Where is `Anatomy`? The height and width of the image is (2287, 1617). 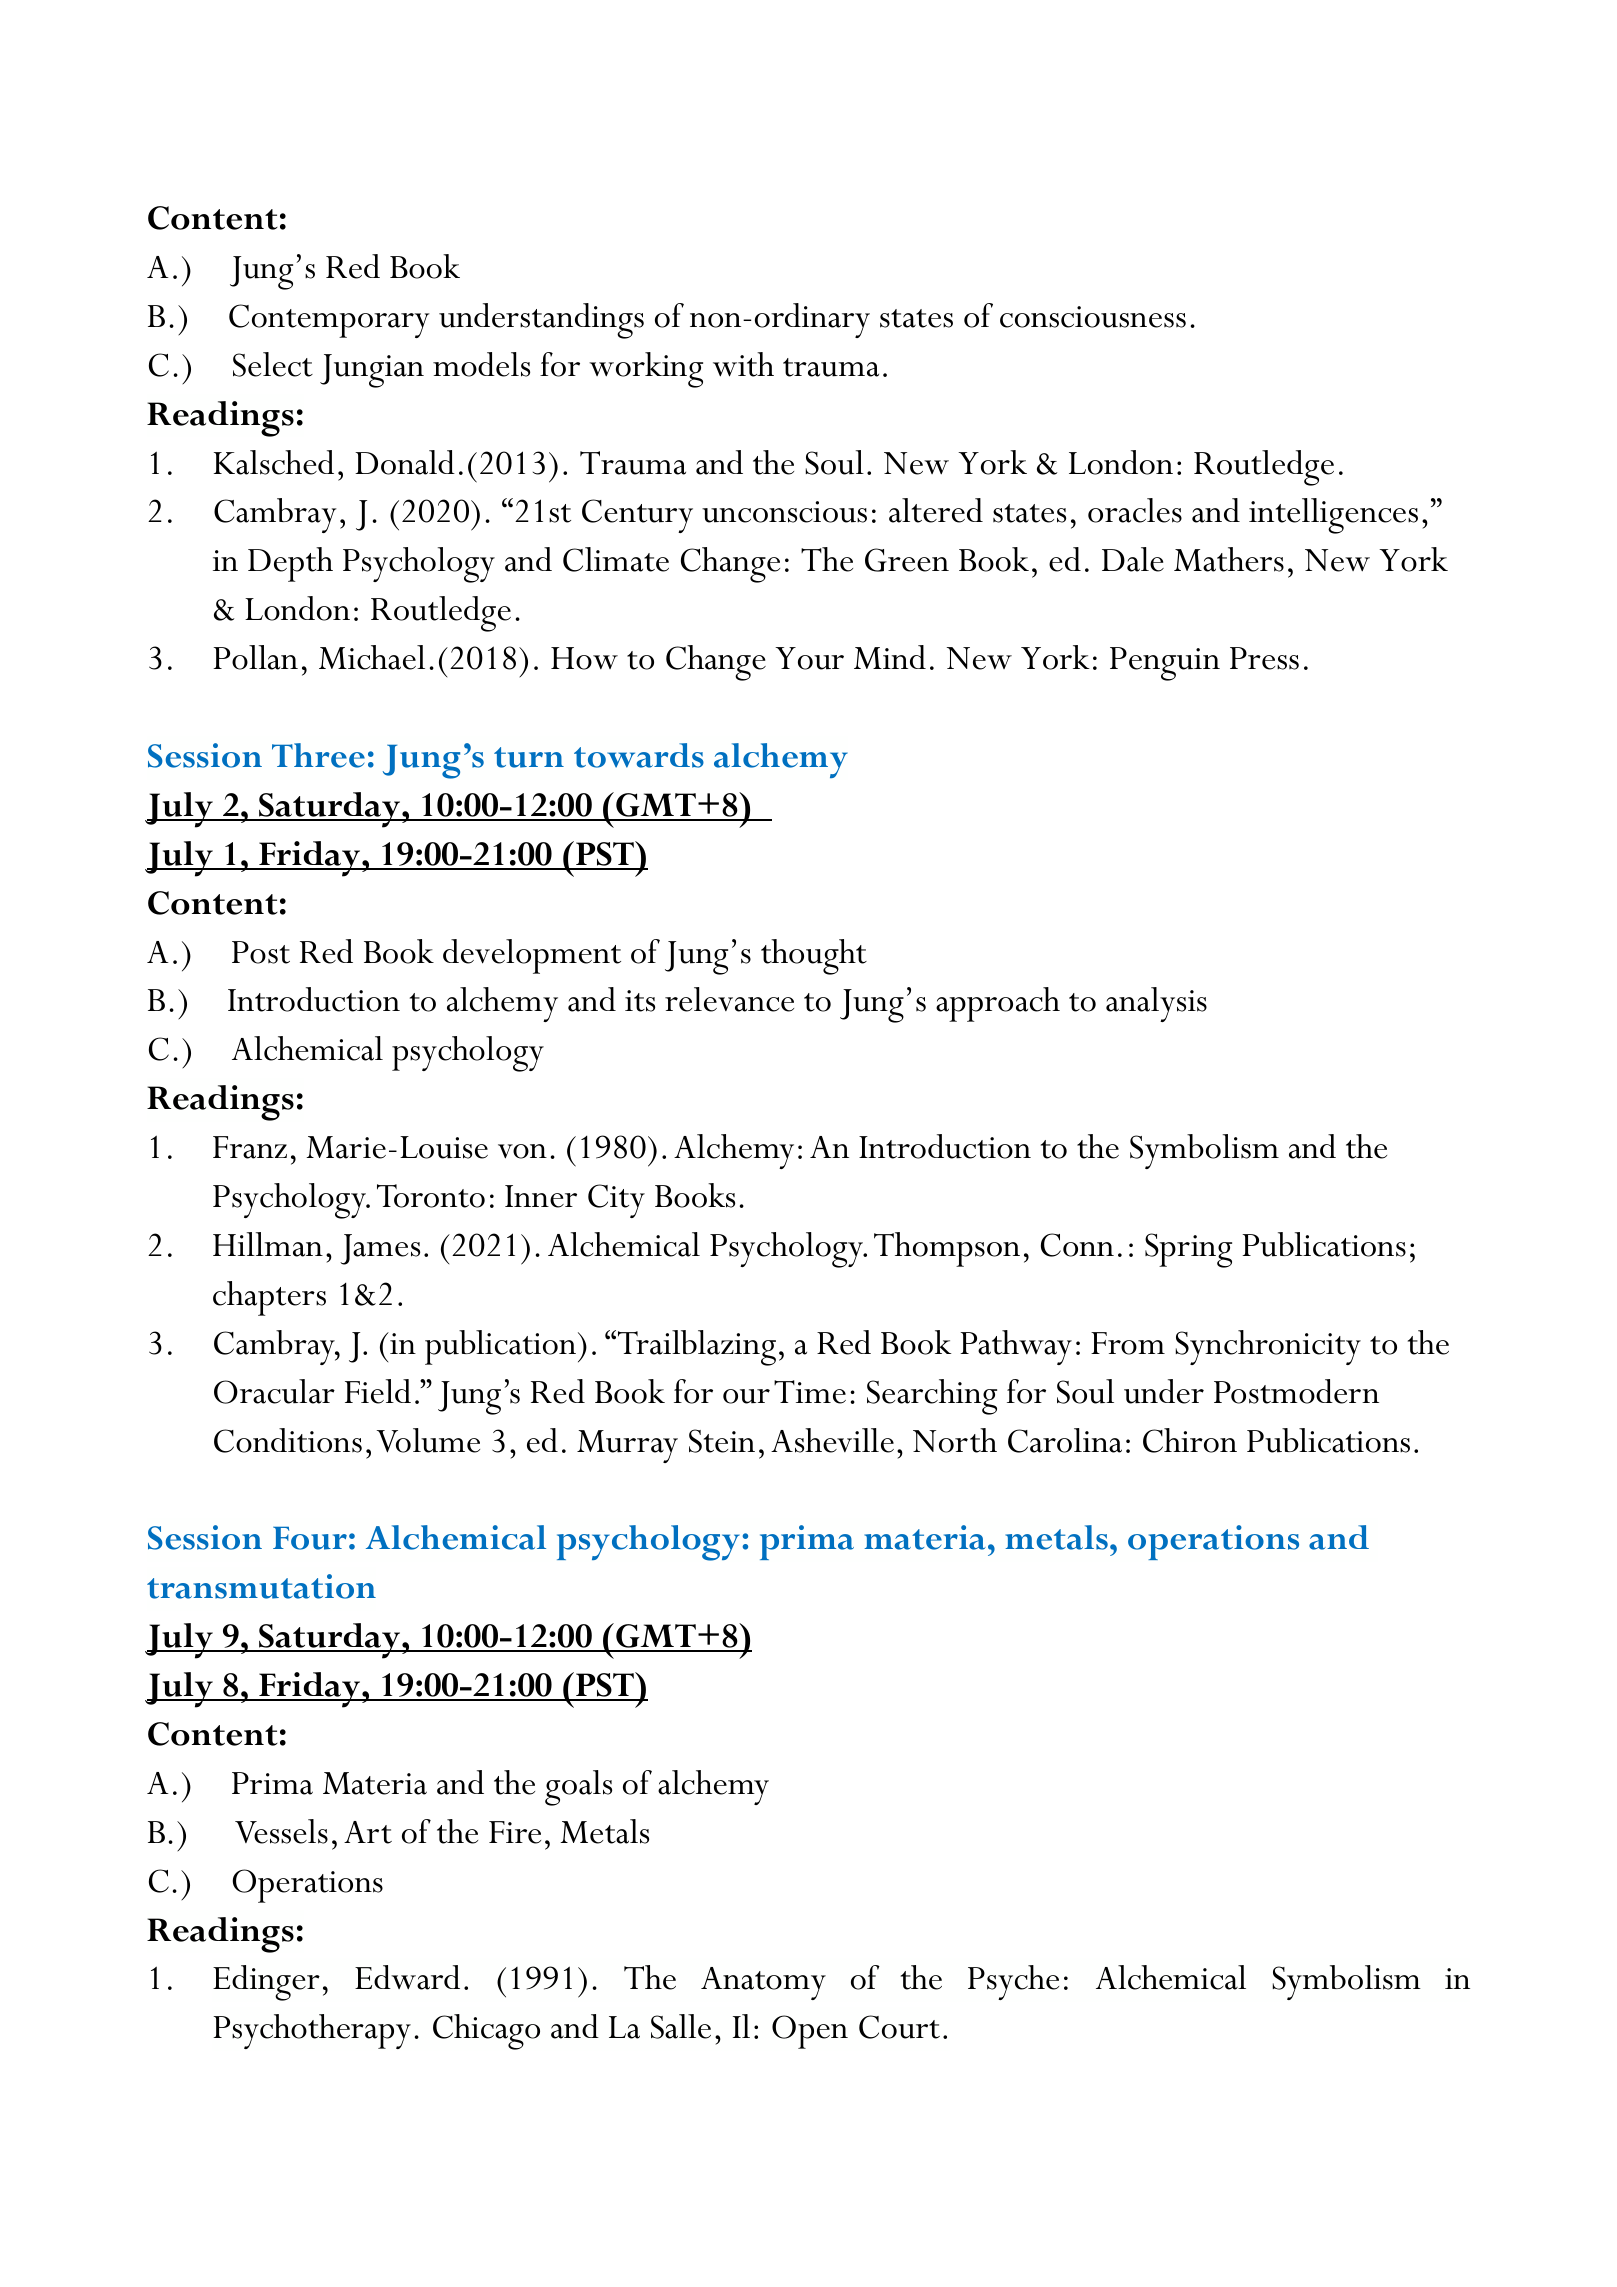 Anatomy is located at coordinates (763, 1983).
